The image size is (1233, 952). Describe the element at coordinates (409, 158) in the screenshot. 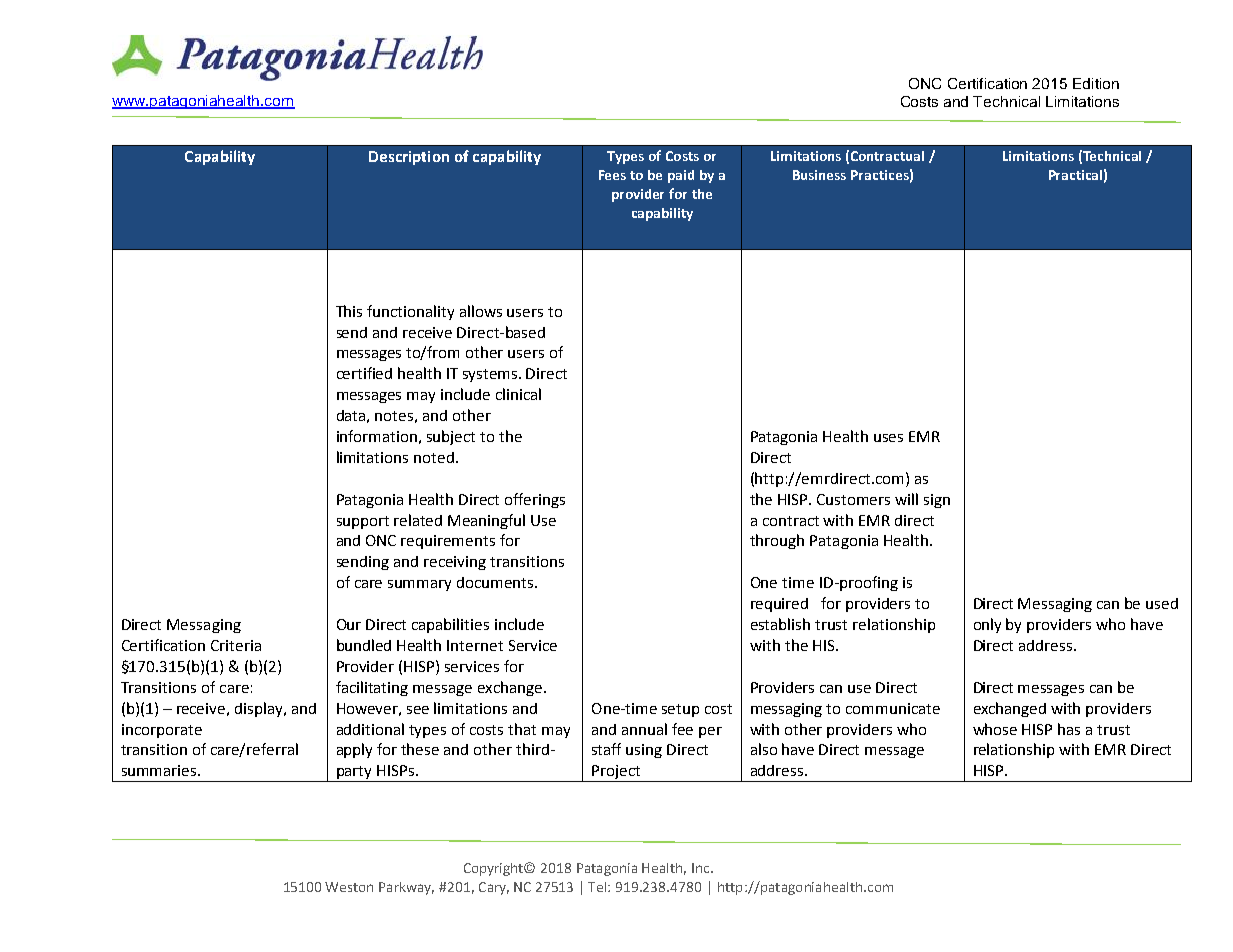

I see `Description` at that location.
